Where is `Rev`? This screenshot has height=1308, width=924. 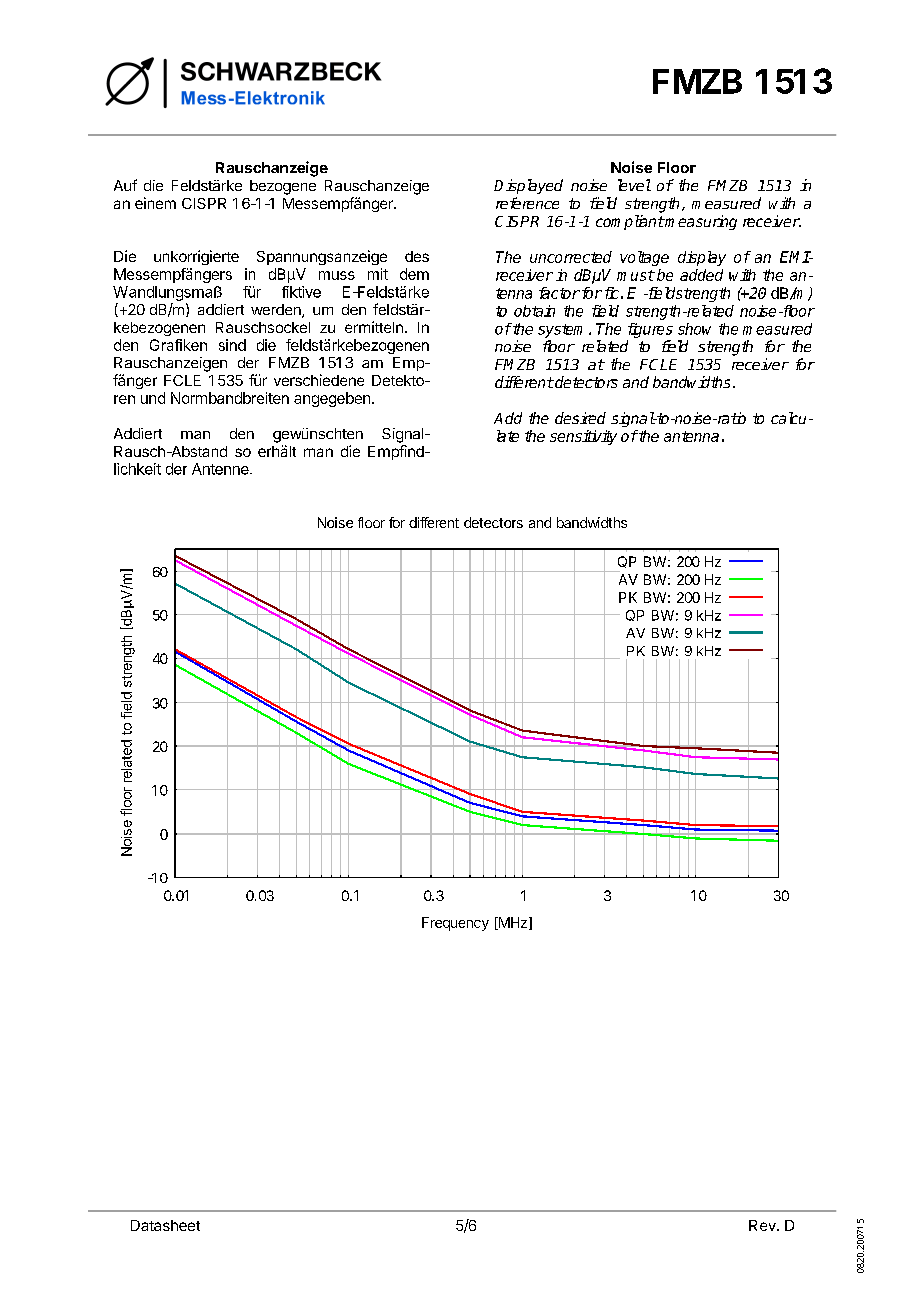
Rev is located at coordinates (763, 1225).
